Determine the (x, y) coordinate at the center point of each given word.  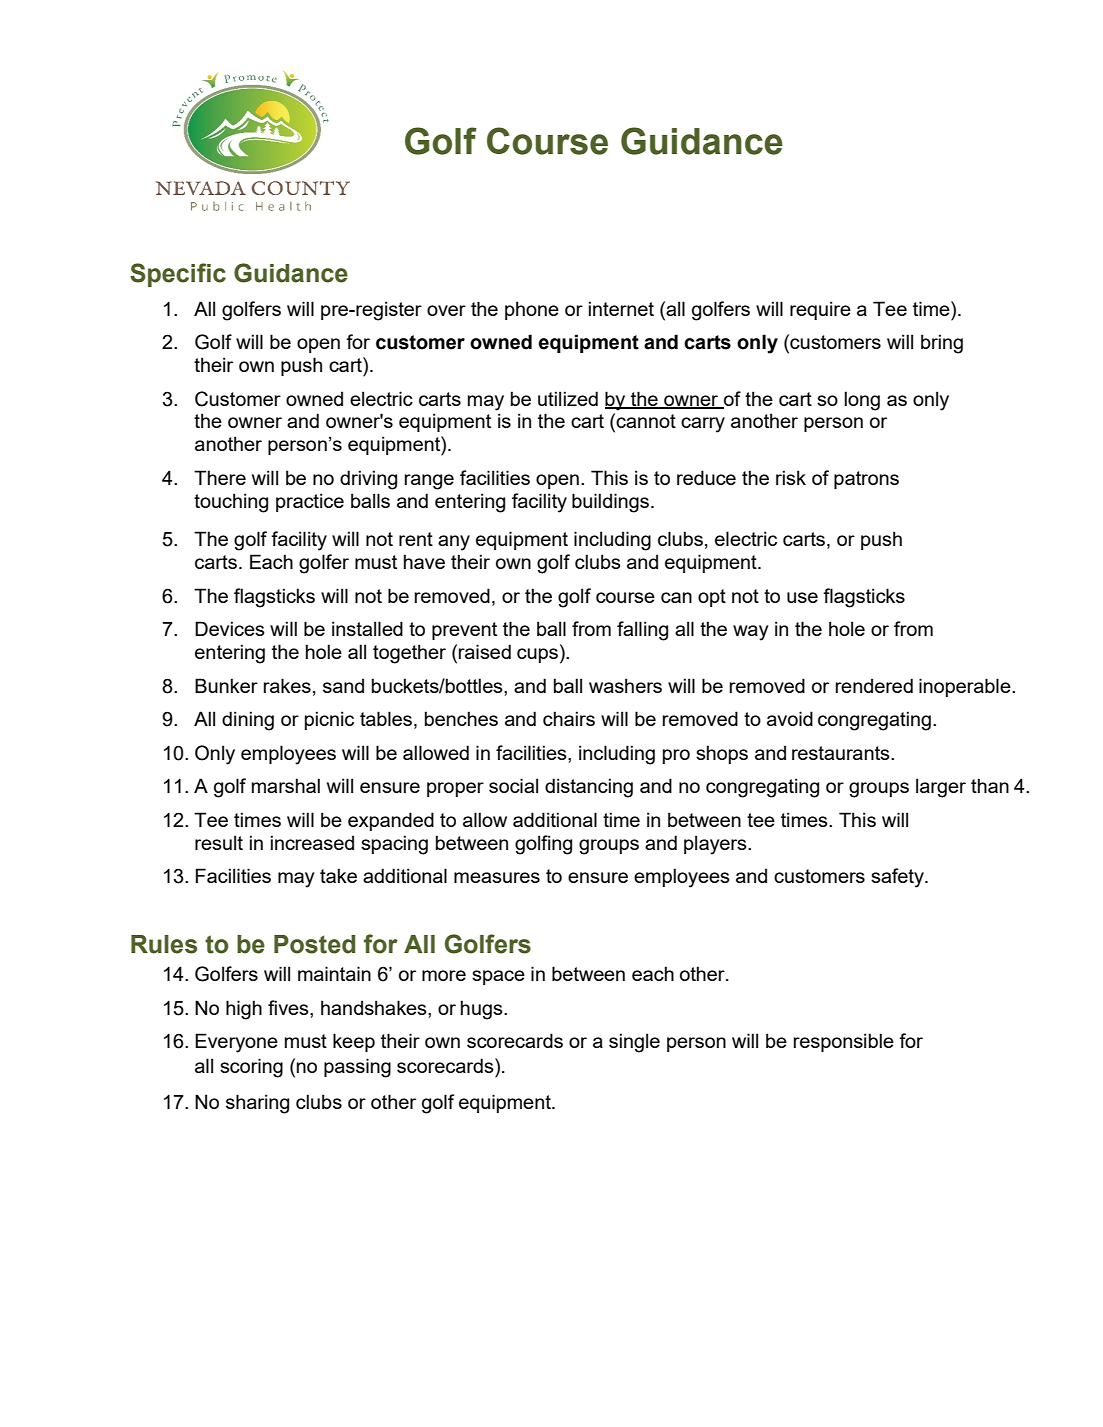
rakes (287, 685)
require (820, 310)
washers (625, 685)
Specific (178, 275)
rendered (874, 685)
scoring (251, 1068)
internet (621, 308)
